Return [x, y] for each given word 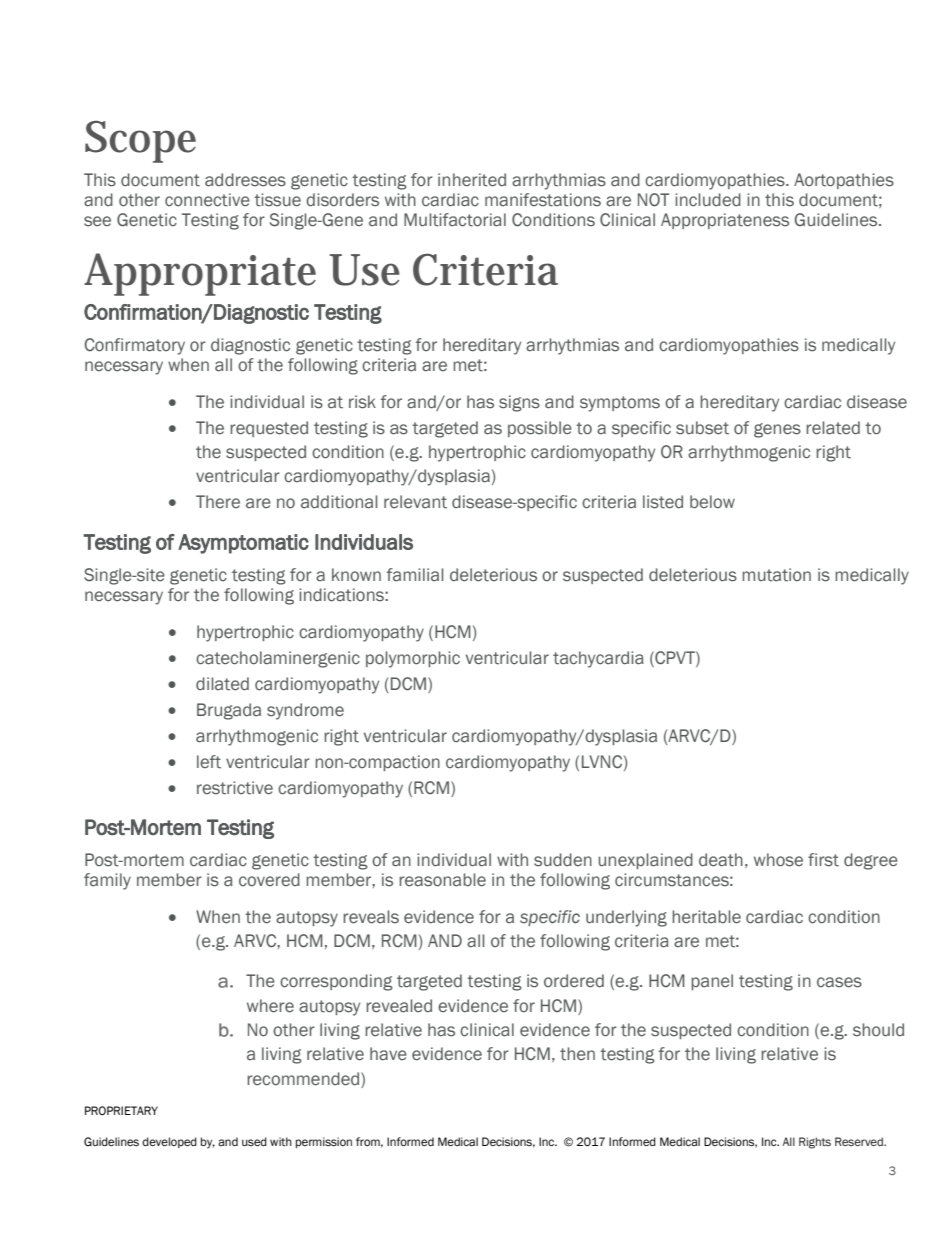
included [708, 200]
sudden [563, 860]
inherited [472, 180]
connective [207, 200]
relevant [415, 502]
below [712, 502]
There [218, 501]
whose [778, 860]
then [577, 1054]
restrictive [235, 788]
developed [169, 1142]
